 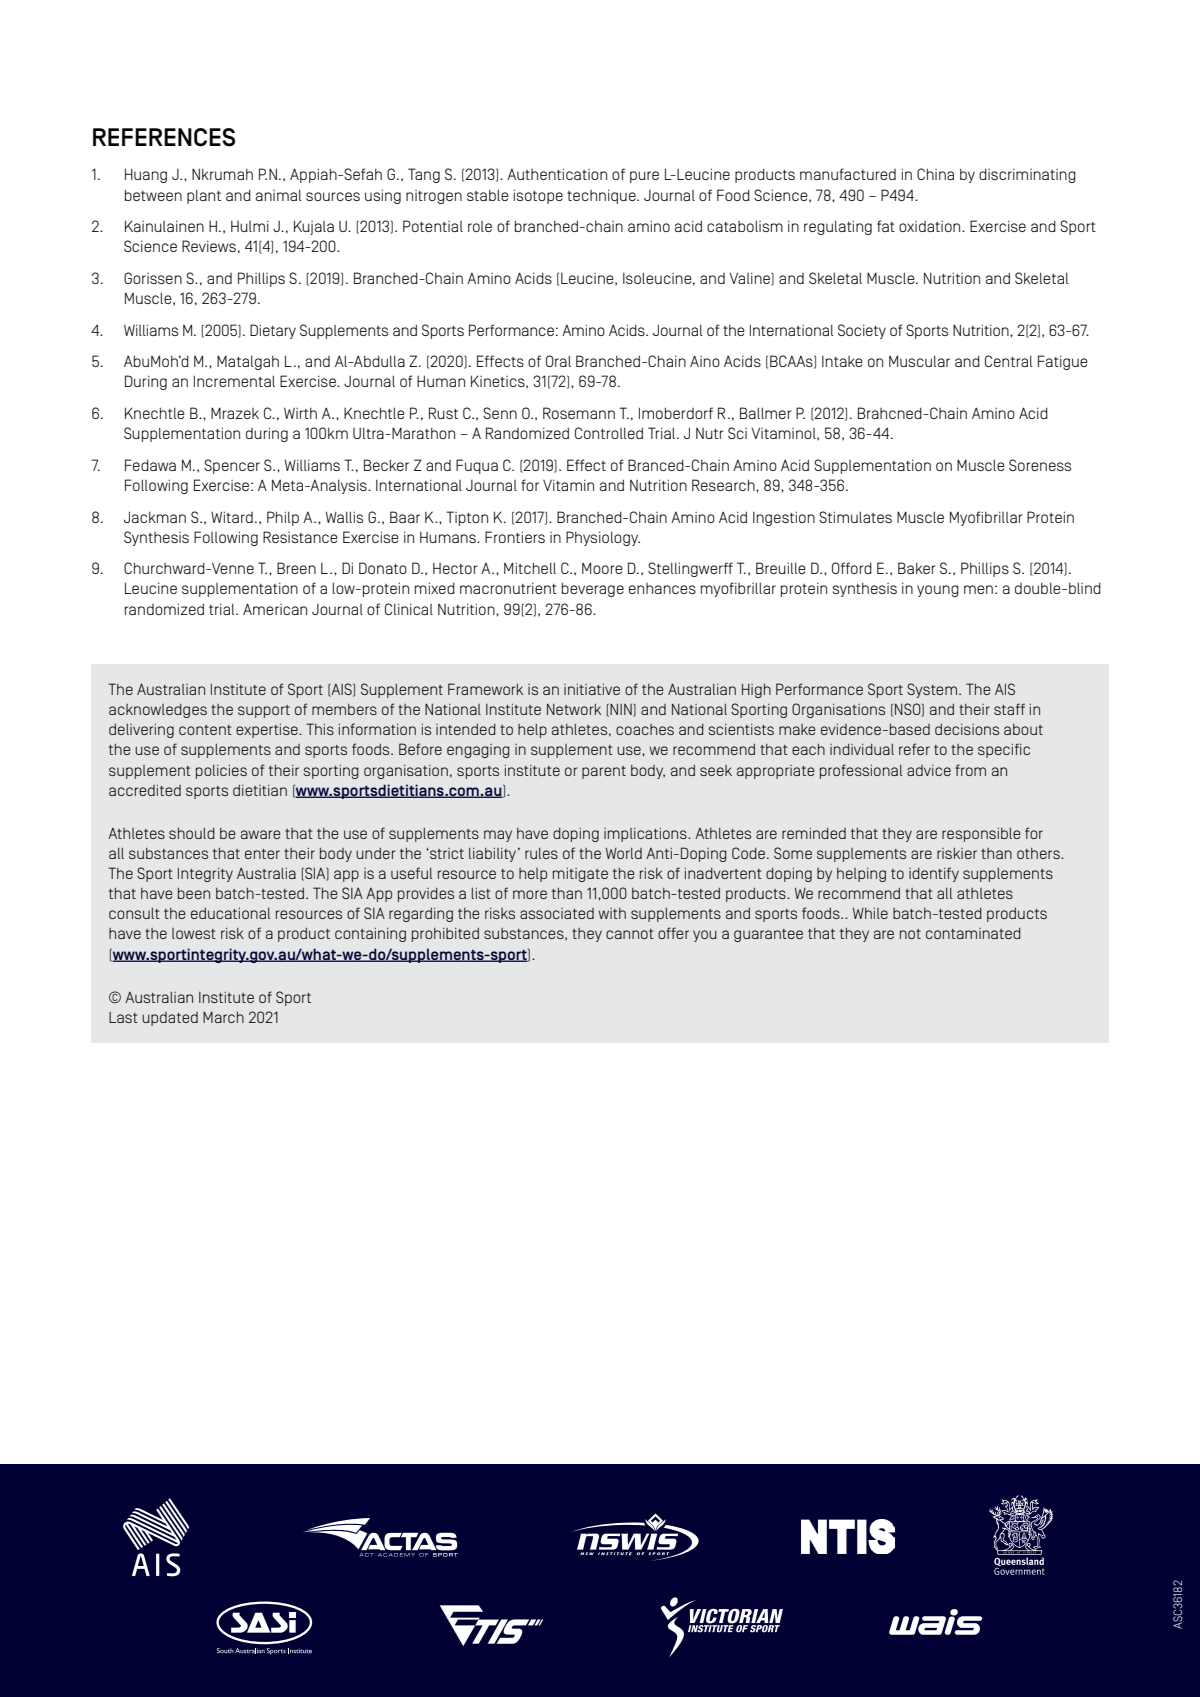 What do you see at coordinates (967, 729) in the image?
I see `decisions` at bounding box center [967, 729].
